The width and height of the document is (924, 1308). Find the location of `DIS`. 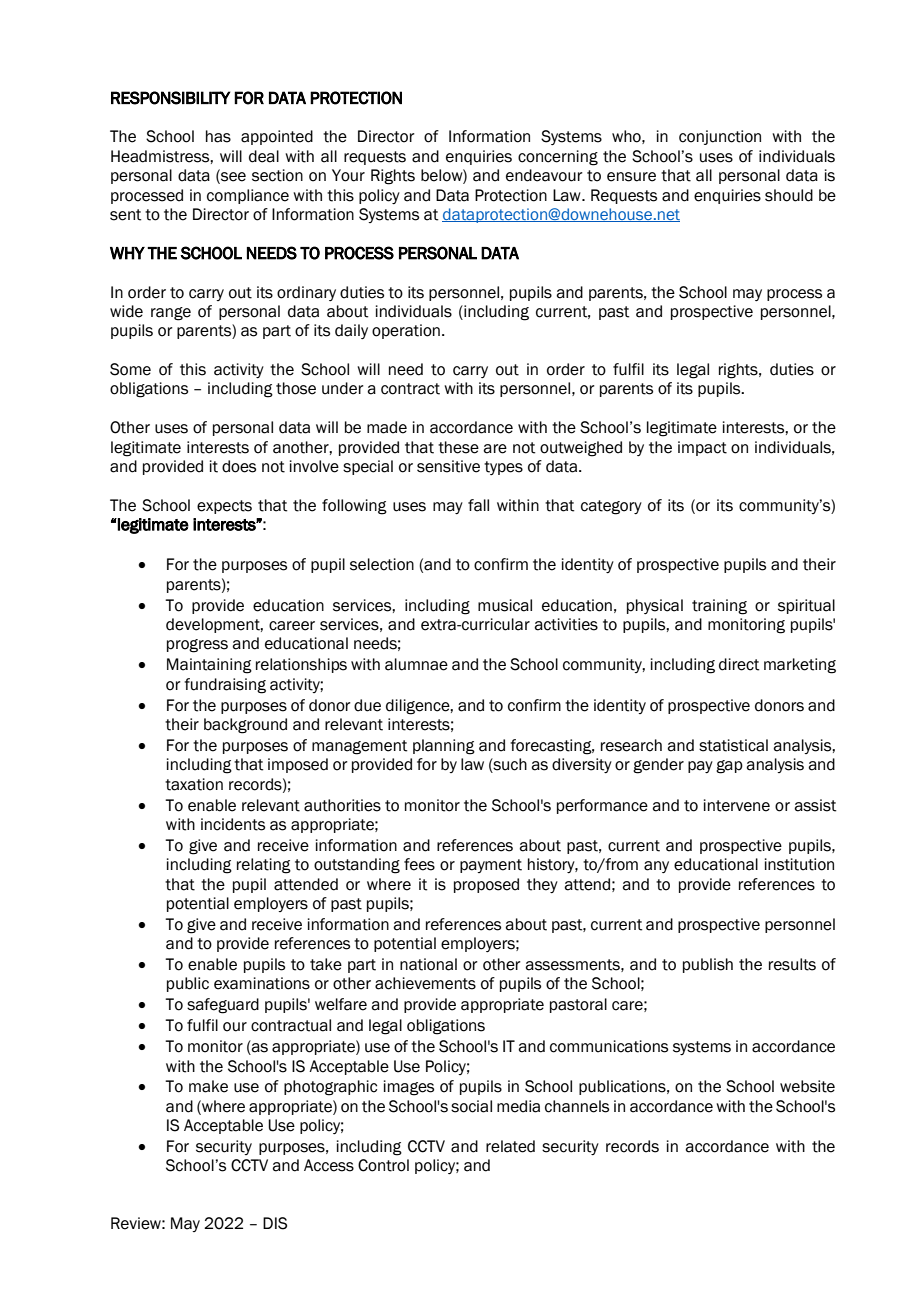

DIS is located at coordinates (275, 1223).
